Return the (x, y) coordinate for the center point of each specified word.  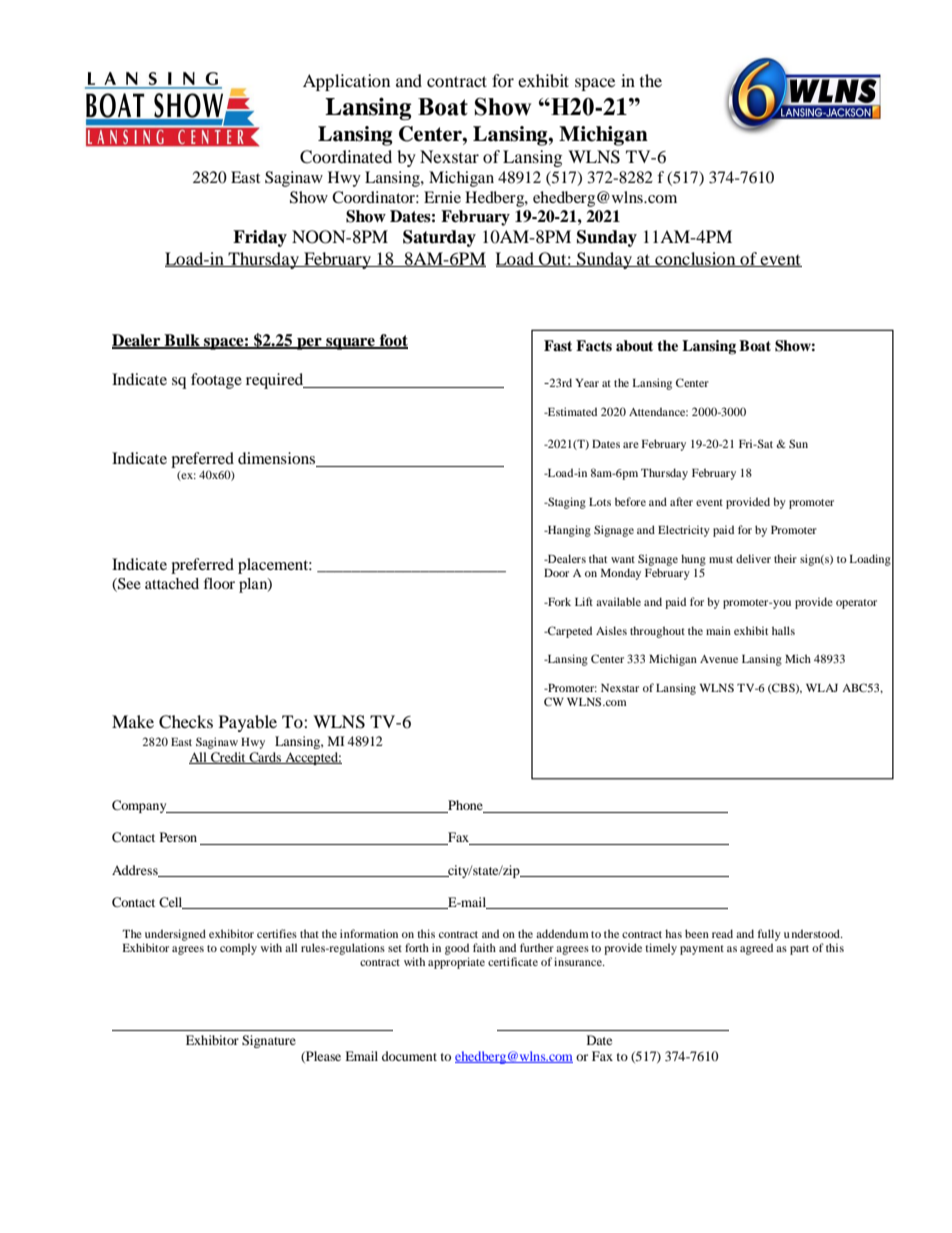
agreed (756, 949)
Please (322, 1057)
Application (346, 82)
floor (219, 583)
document (409, 1056)
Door (556, 573)
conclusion (695, 259)
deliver (753, 558)
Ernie (442, 197)
